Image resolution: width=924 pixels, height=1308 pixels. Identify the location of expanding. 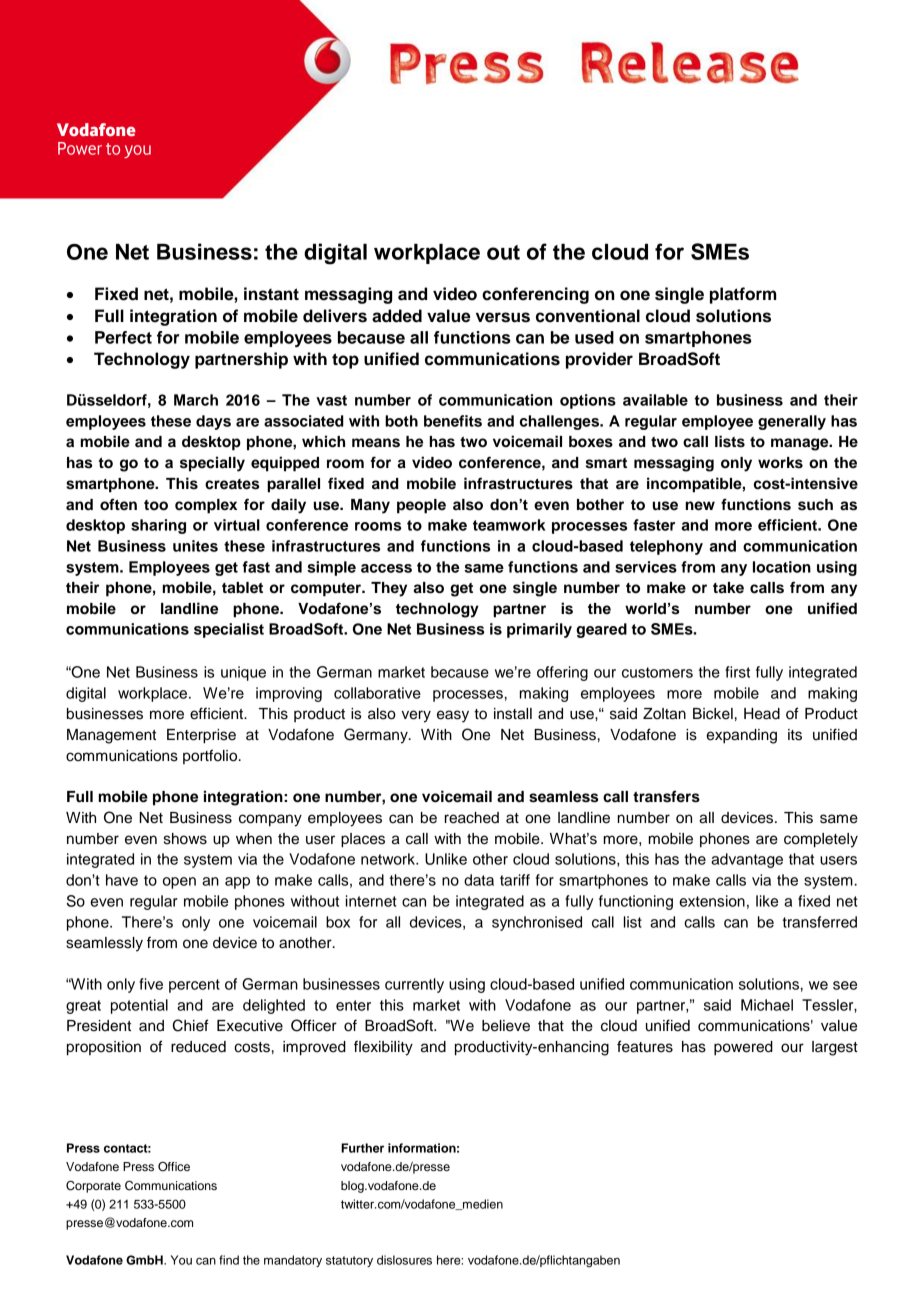
(741, 736).
